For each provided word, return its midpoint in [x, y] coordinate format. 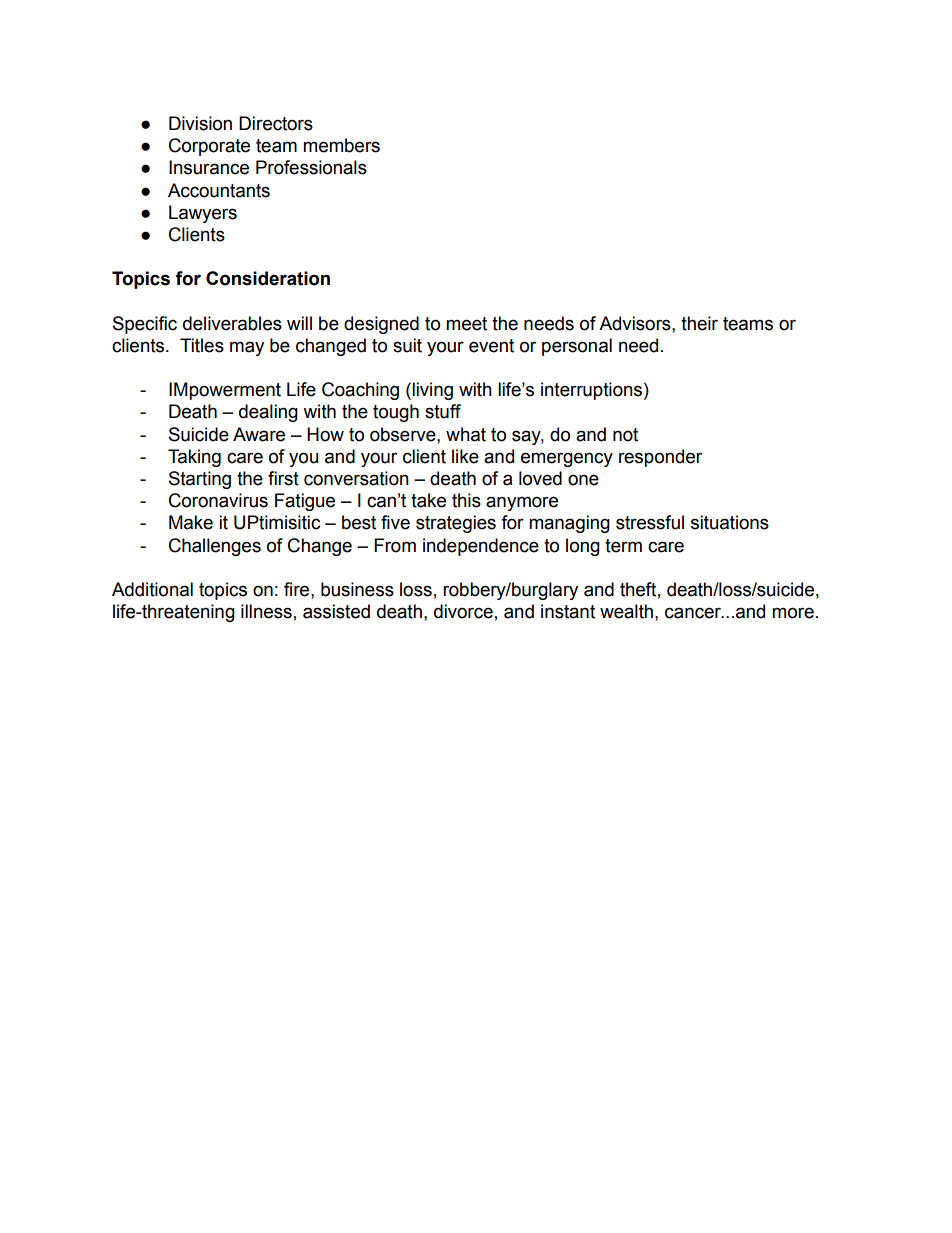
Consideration [268, 278]
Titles [202, 345]
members [341, 145]
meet [466, 324]
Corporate [209, 147]
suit [407, 345]
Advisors [636, 323]
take [428, 500]
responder [660, 458]
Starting [200, 480]
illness [266, 611]
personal [577, 347]
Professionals [311, 167]
